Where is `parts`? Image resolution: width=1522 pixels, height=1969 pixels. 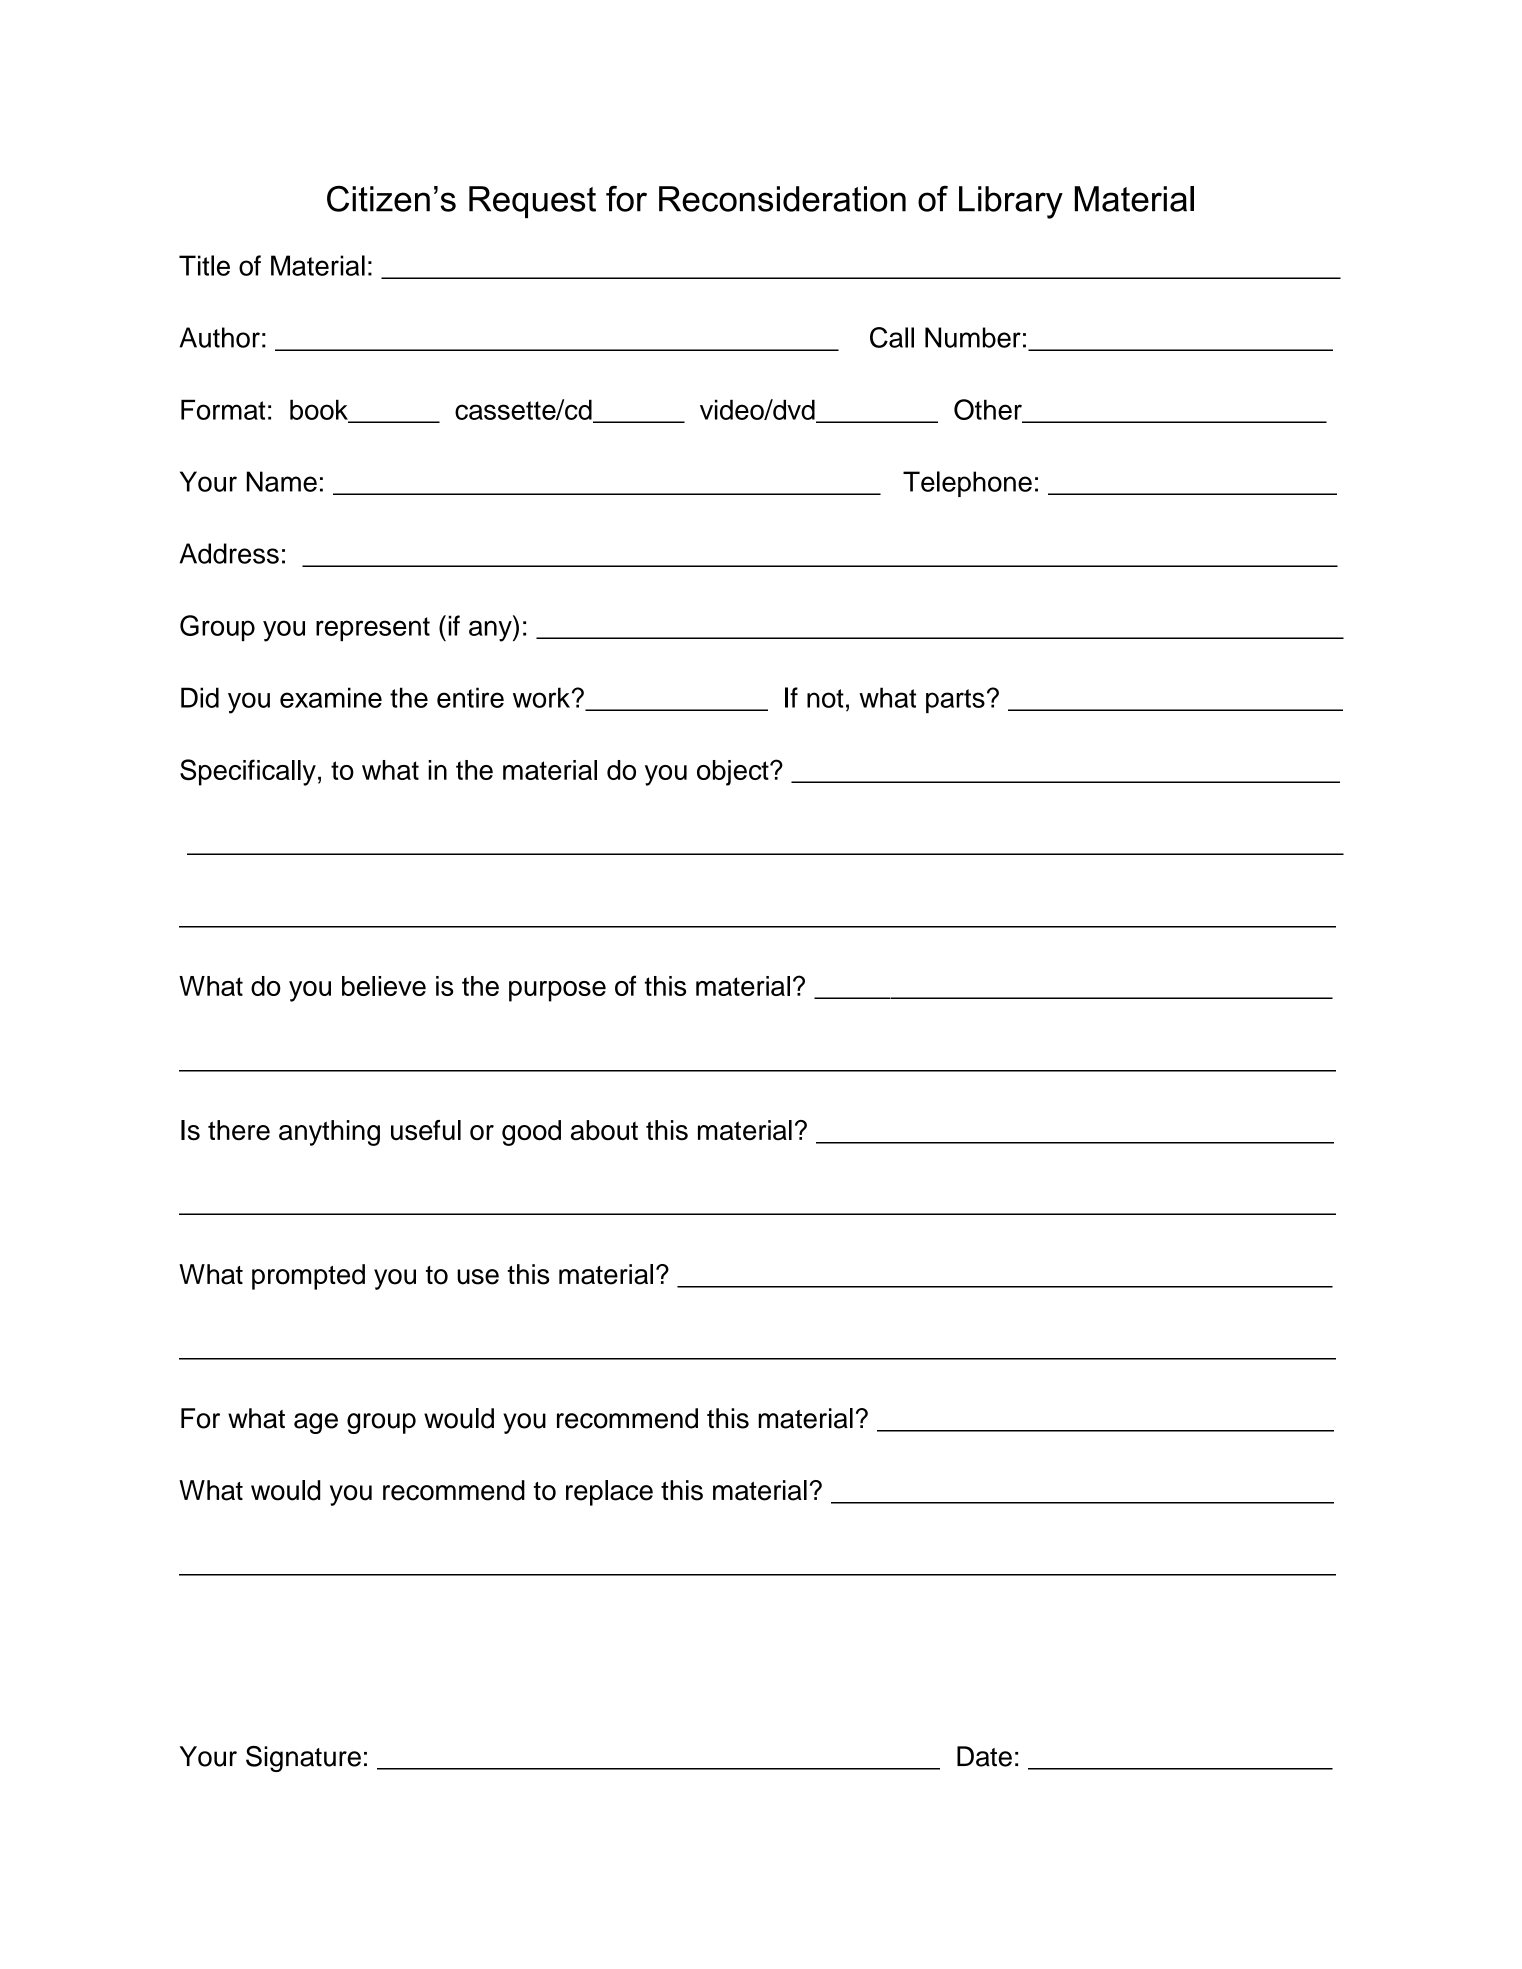 parts is located at coordinates (955, 701).
